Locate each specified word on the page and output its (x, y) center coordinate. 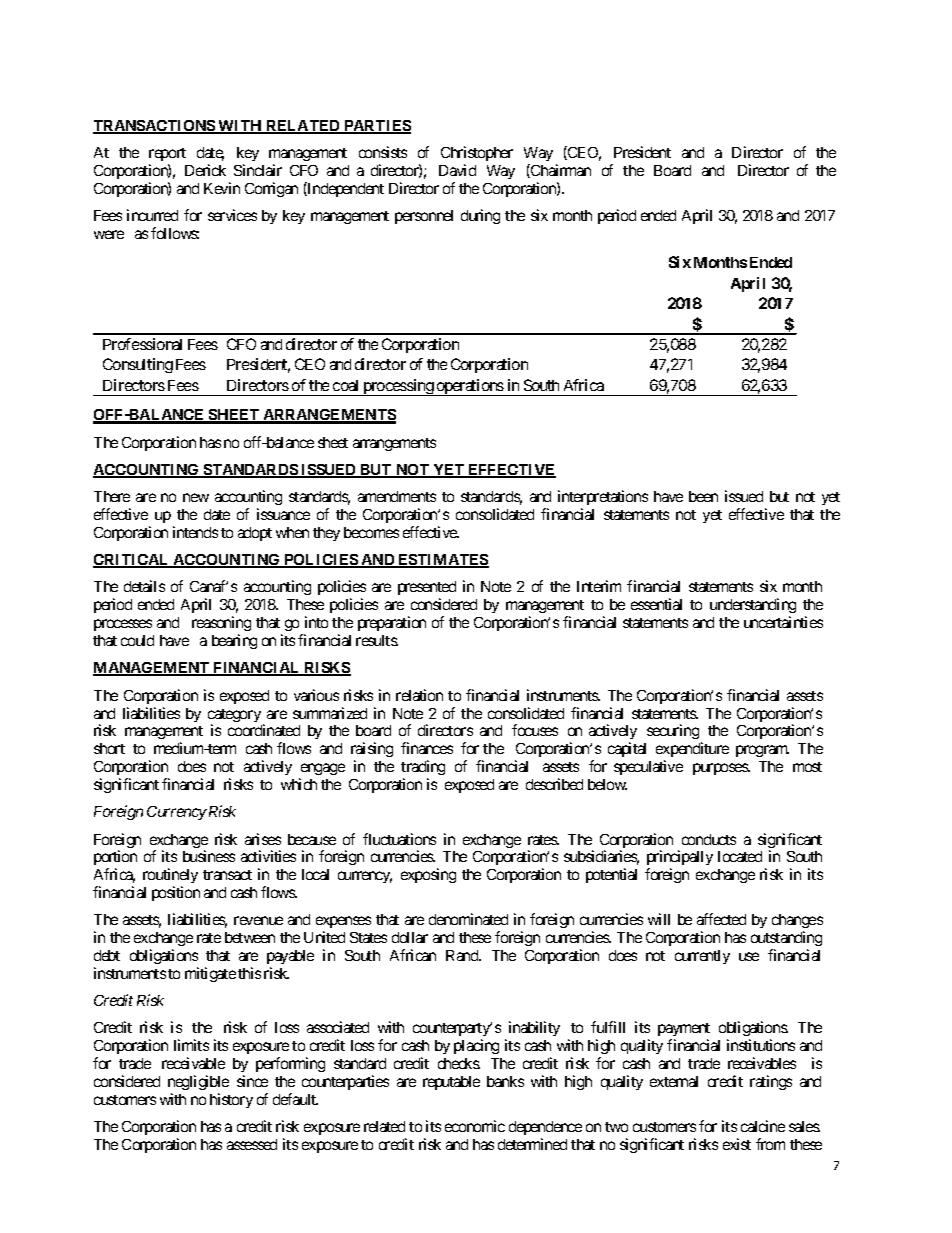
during (480, 216)
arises (263, 839)
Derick (205, 170)
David (457, 170)
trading (423, 769)
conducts (709, 839)
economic (475, 1126)
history (231, 1100)
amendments (397, 496)
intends (195, 532)
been (703, 496)
